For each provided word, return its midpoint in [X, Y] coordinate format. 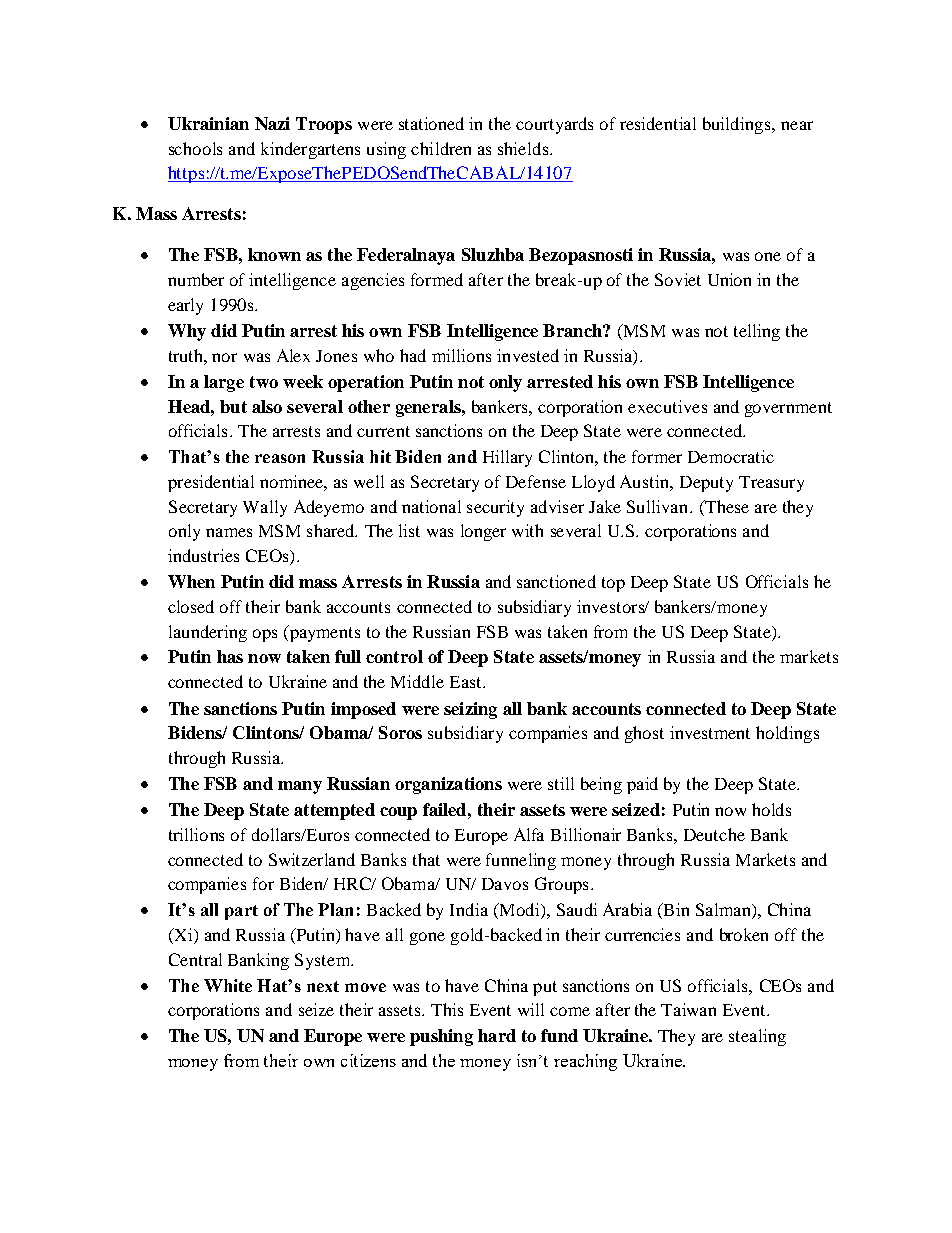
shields [524, 148]
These [726, 506]
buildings [738, 125]
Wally [265, 508]
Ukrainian [208, 123]
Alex [293, 355]
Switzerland [312, 859]
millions [461, 355]
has [230, 656]
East [467, 682]
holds [771, 809]
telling [757, 332]
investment [710, 732]
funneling [521, 861]
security [495, 508]
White [228, 985]
